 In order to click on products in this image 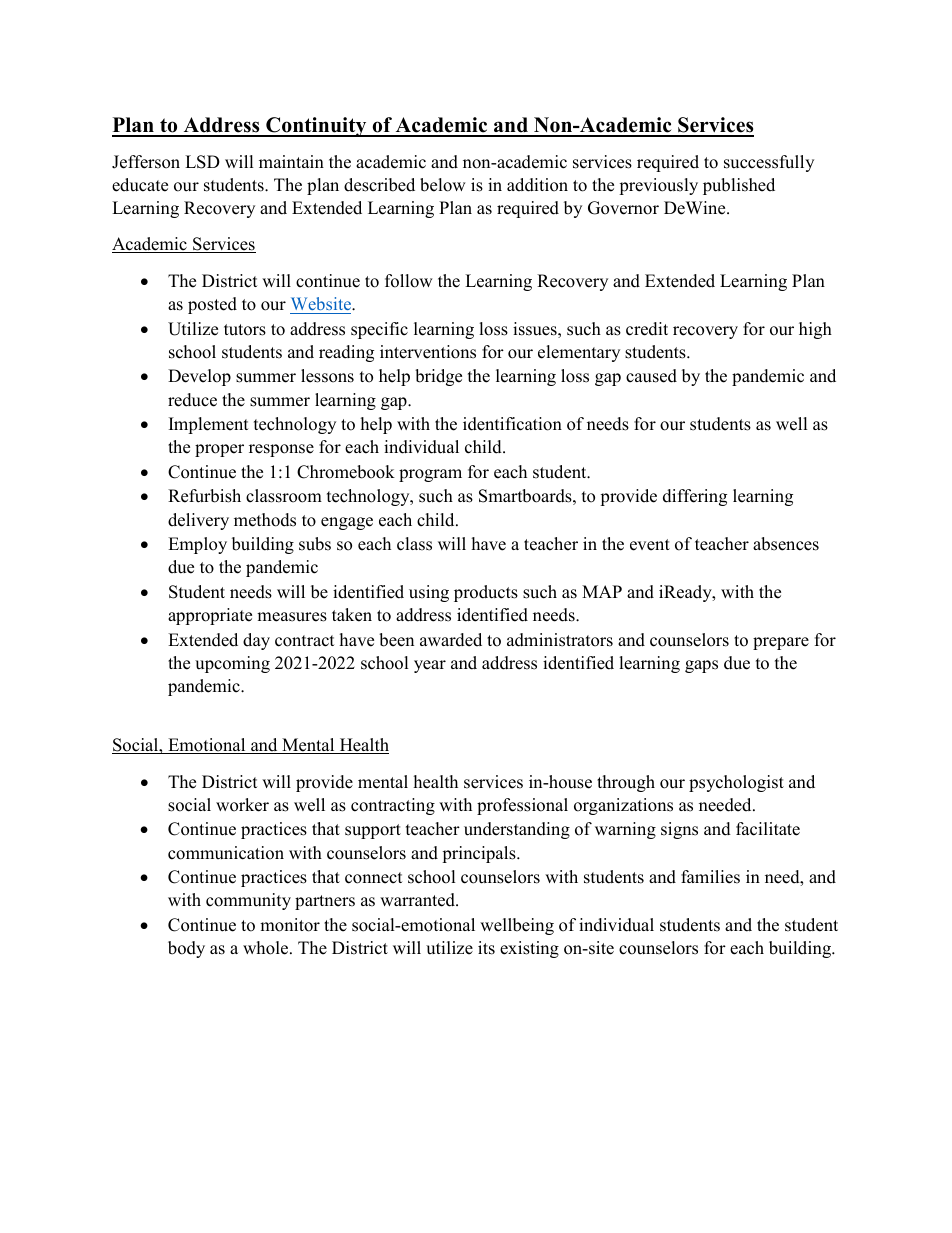, I will do `click(486, 593)`.
